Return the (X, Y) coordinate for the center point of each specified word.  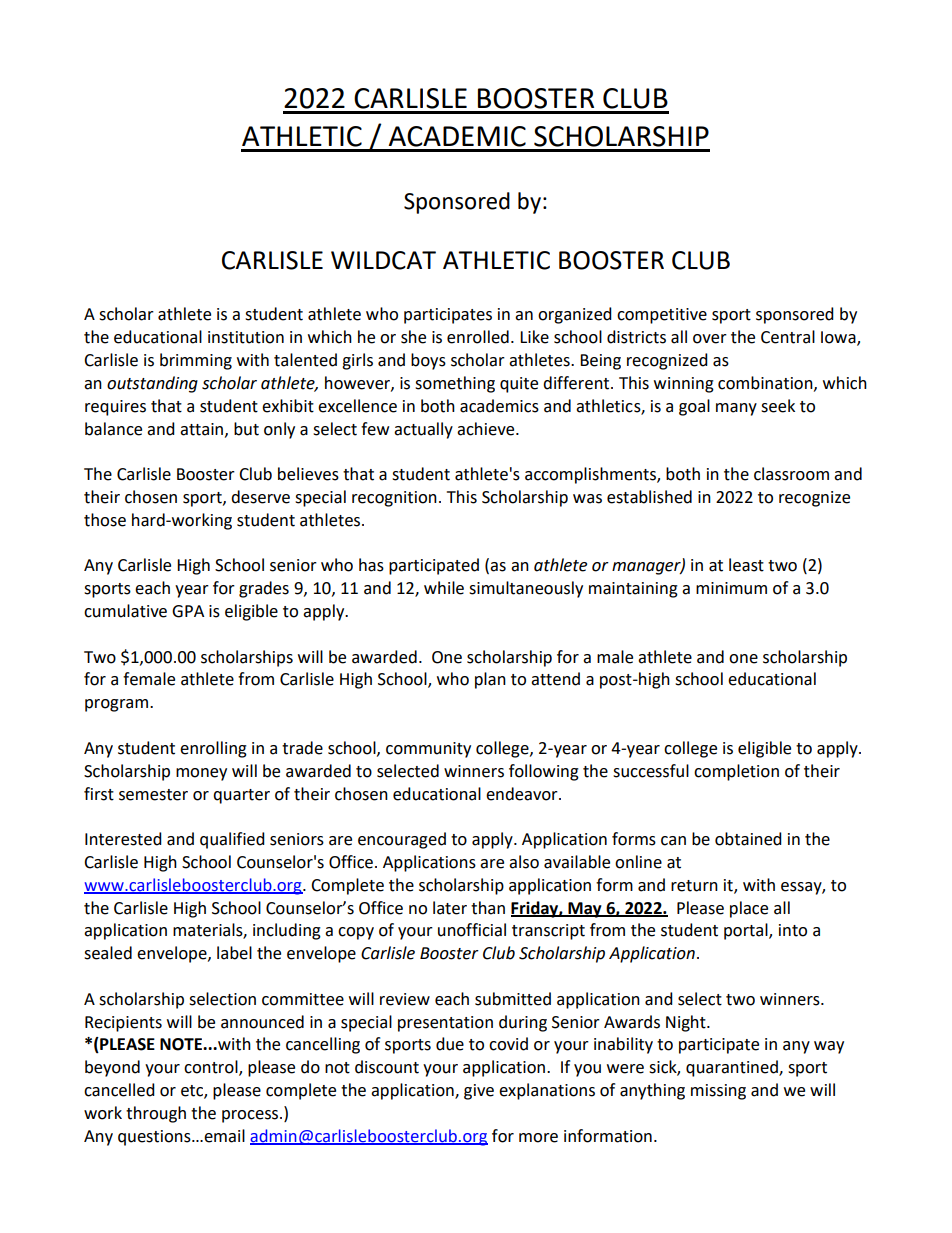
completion (736, 772)
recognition (394, 499)
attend (555, 679)
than (488, 908)
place (749, 909)
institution (246, 337)
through (156, 1114)
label (234, 953)
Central (788, 337)
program (118, 705)
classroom (791, 474)
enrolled (478, 337)
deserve (260, 497)
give (479, 1092)
